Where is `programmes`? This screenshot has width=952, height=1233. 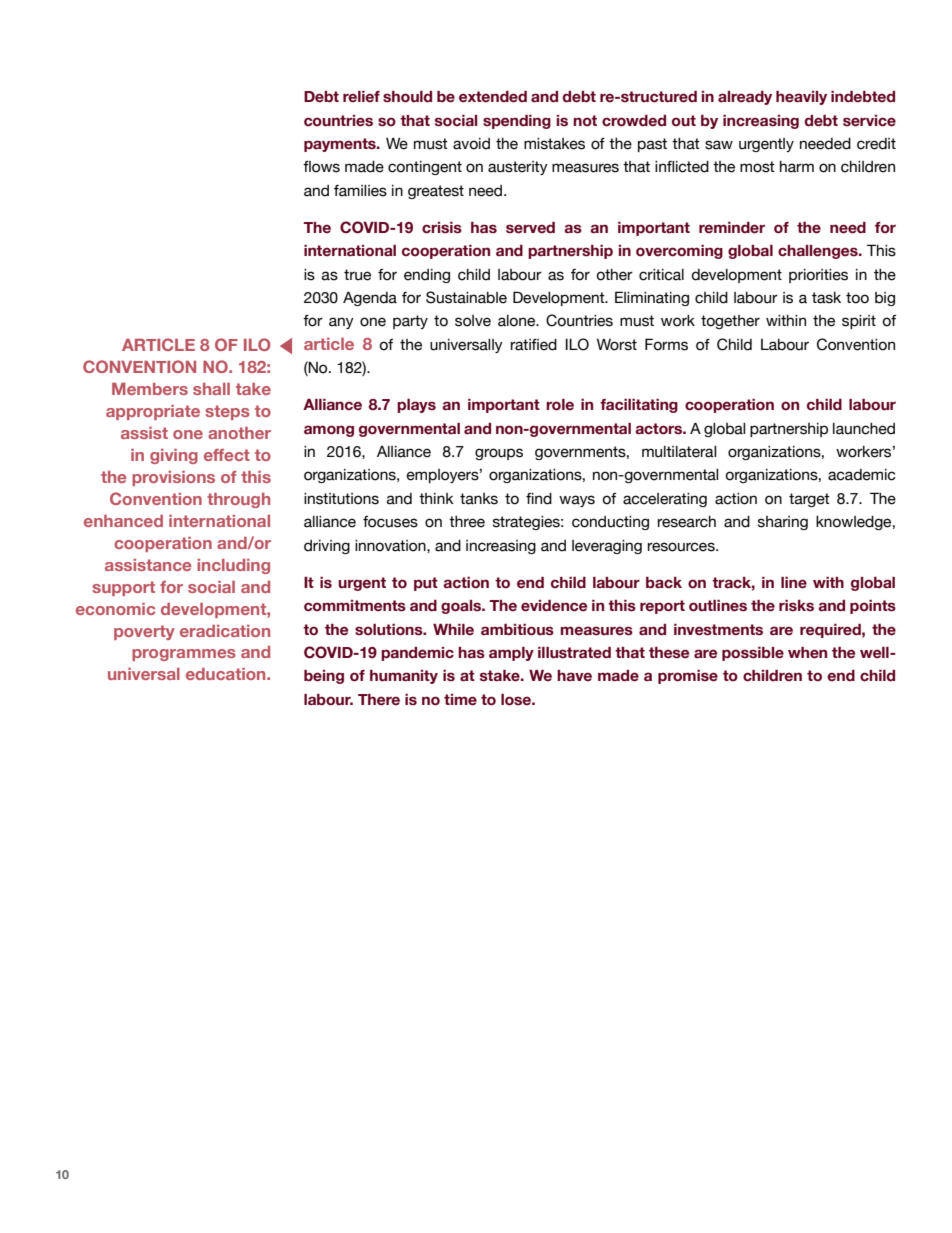 programmes is located at coordinates (184, 655).
